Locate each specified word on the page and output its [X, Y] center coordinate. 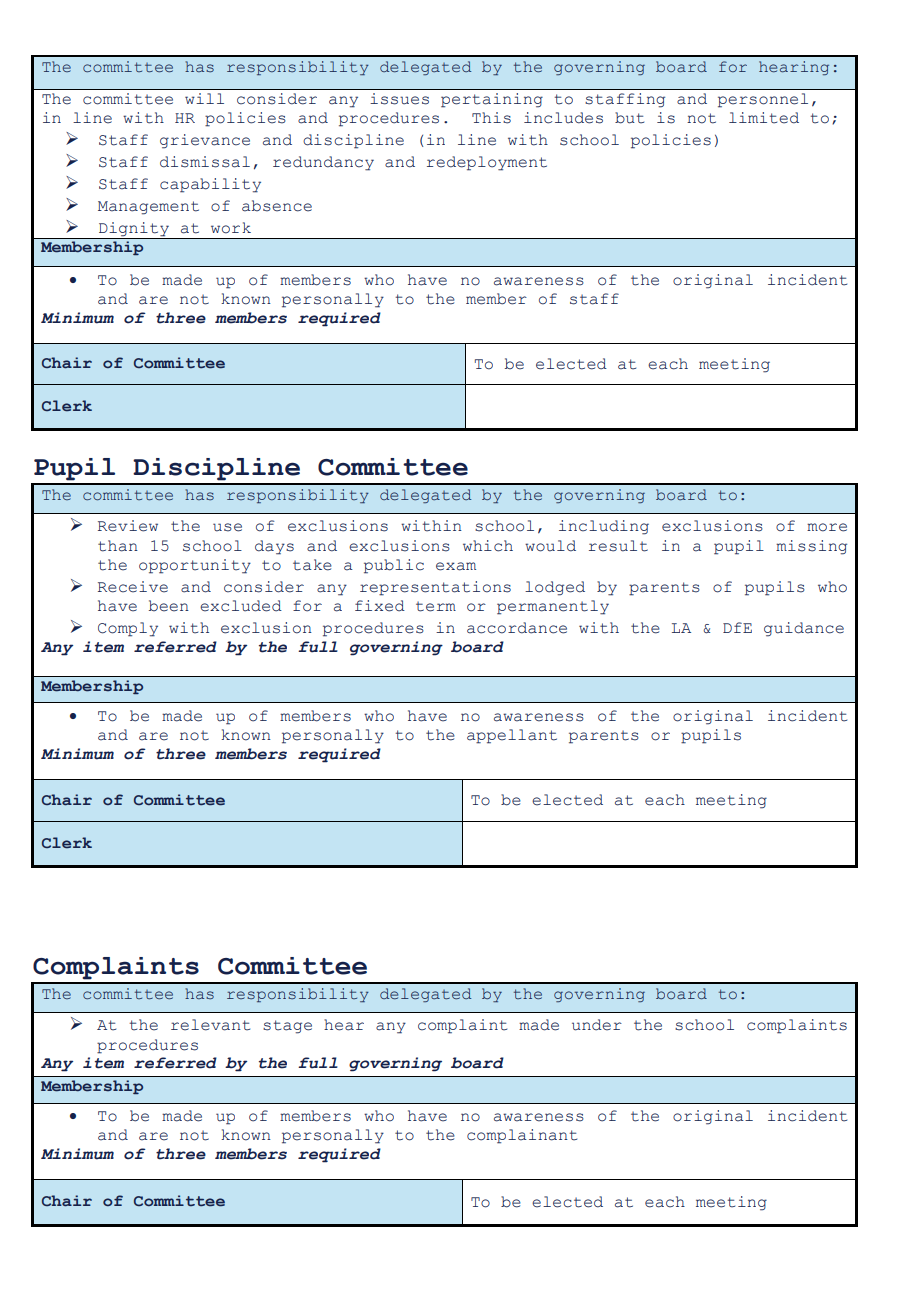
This [491, 118]
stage [287, 1027]
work [231, 228]
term [436, 606]
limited [764, 118]
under [597, 1025]
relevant [210, 1025]
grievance [205, 141]
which [488, 546]
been [169, 606]
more [827, 527]
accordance [517, 628]
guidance [804, 629]
